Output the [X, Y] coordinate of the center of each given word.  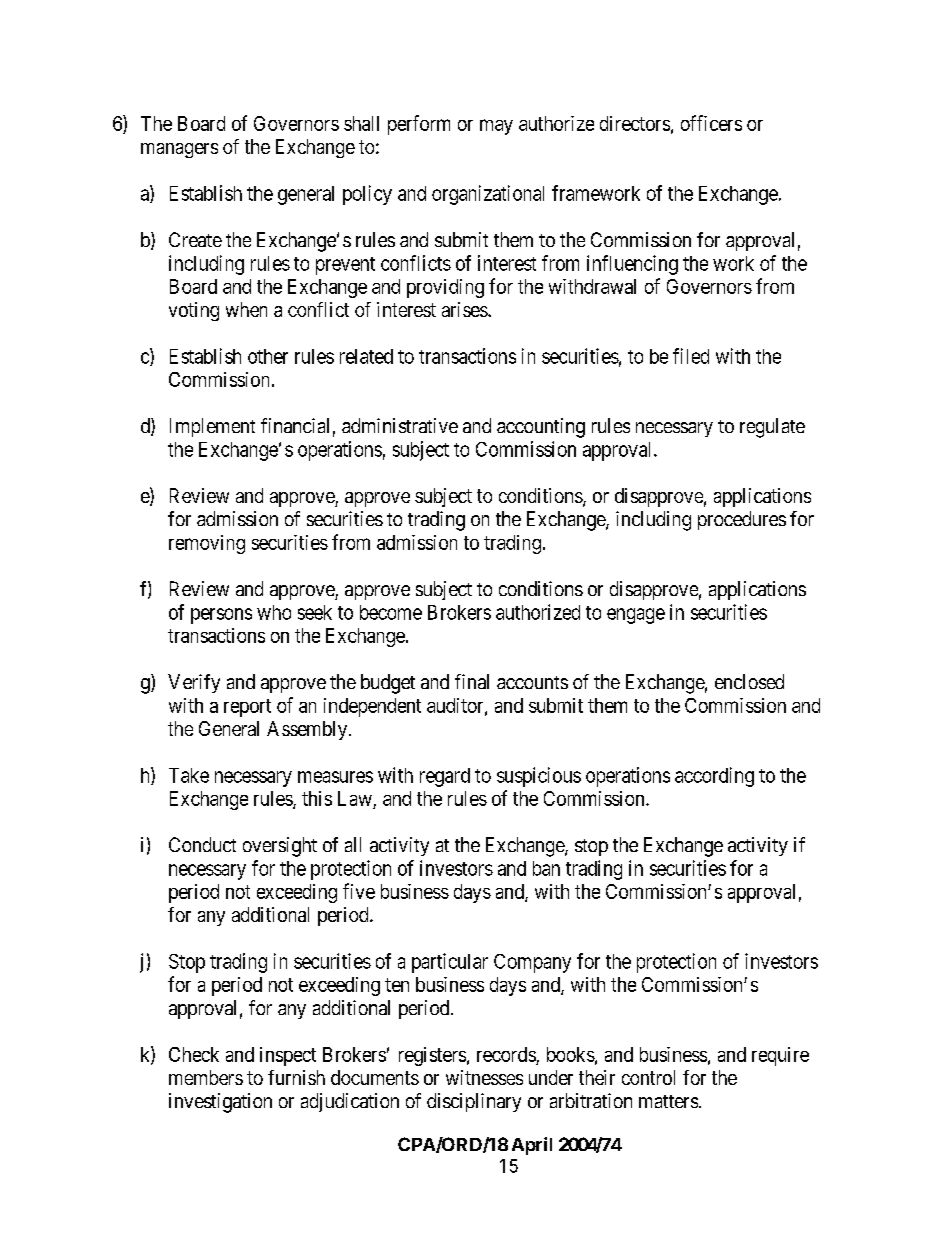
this [317, 798]
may [496, 127]
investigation [220, 1103]
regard [445, 777]
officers [711, 123]
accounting [541, 428]
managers [179, 150]
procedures [742, 520]
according [714, 777]
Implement [212, 427]
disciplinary [474, 1102]
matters [668, 1101]
